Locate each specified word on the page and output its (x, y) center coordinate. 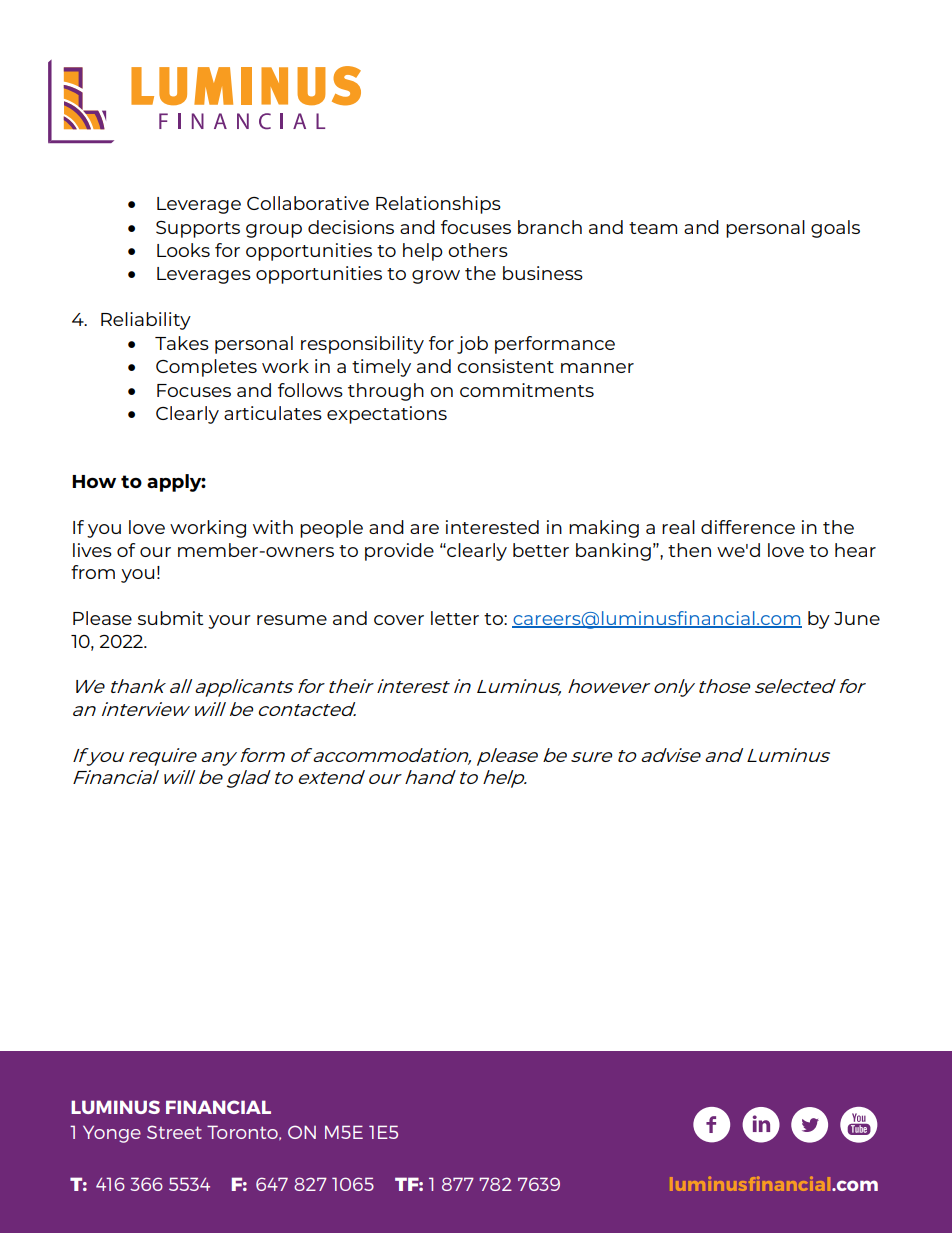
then (689, 550)
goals (835, 229)
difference (748, 527)
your (229, 622)
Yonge (112, 1134)
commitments (527, 390)
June (857, 618)
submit (171, 618)
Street (174, 1132)
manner (597, 368)
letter (455, 618)
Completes (206, 368)
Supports (198, 229)
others (478, 250)
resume (292, 620)
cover (399, 620)
